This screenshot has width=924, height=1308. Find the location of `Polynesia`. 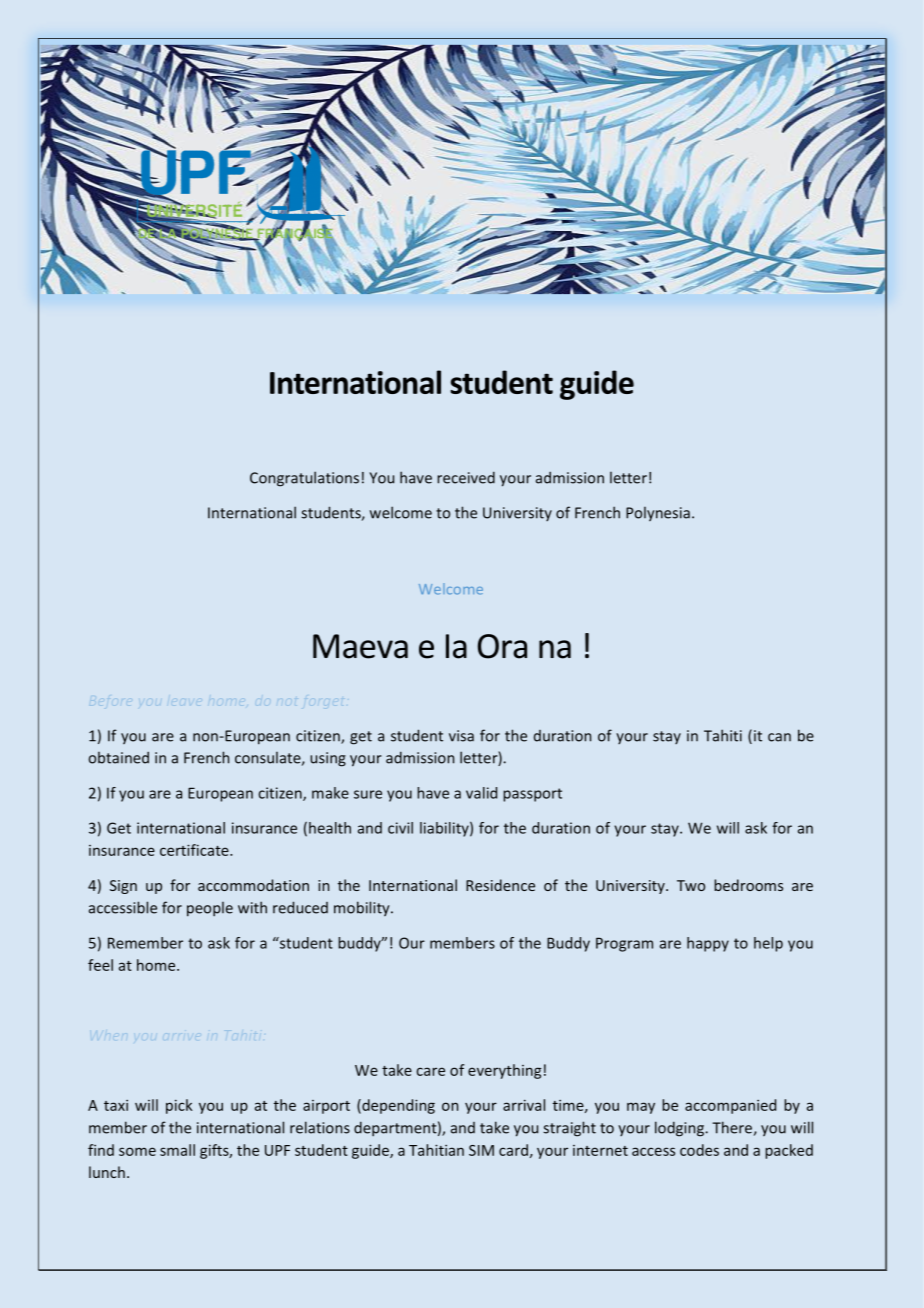

Polynesia is located at coordinates (658, 514).
